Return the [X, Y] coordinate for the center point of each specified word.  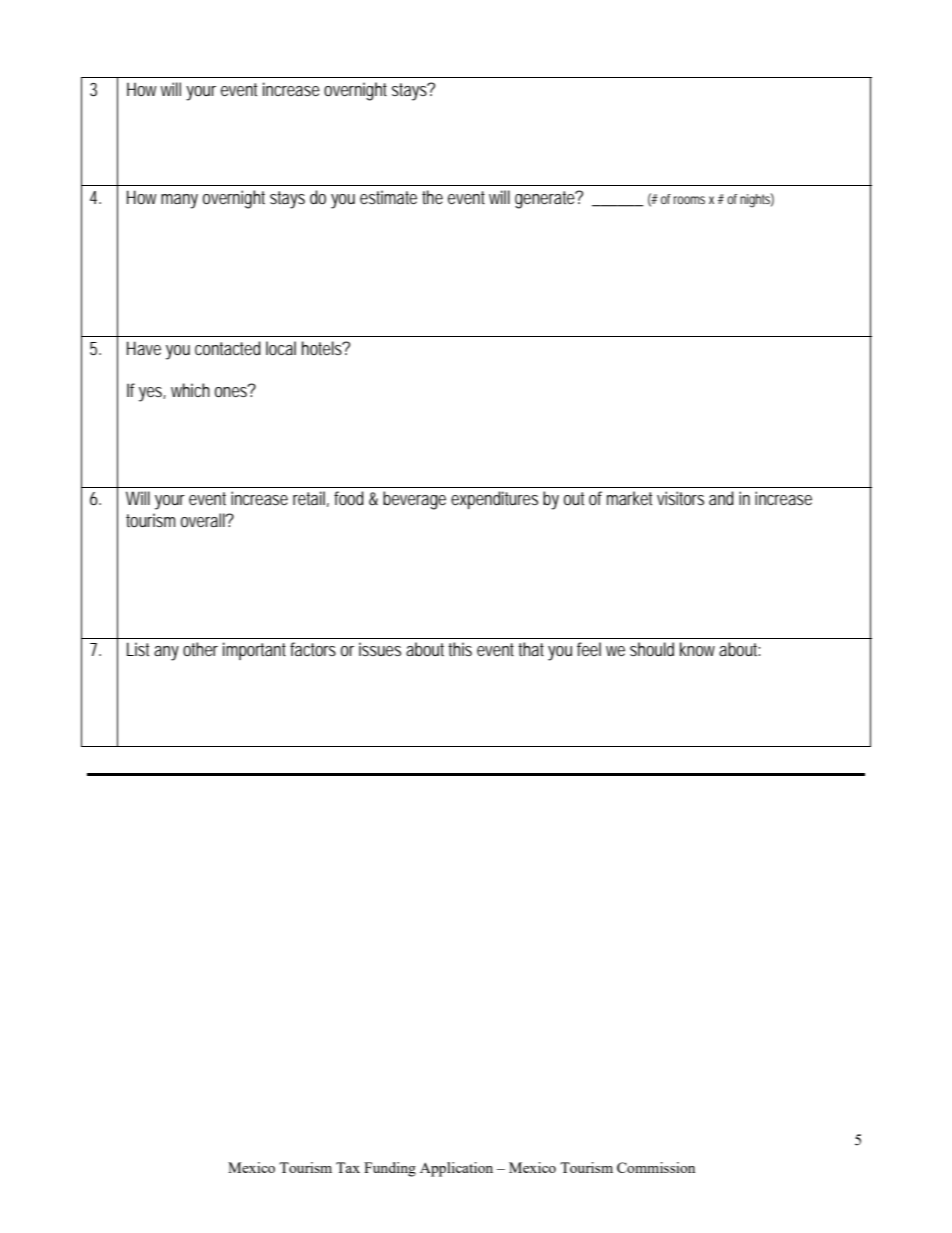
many [179, 201]
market [629, 498]
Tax [348, 1167]
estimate [388, 197]
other [200, 649]
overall [204, 520]
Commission [656, 1167]
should [652, 649]
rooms [689, 200]
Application [456, 1169]
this [460, 649]
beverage [414, 500]
